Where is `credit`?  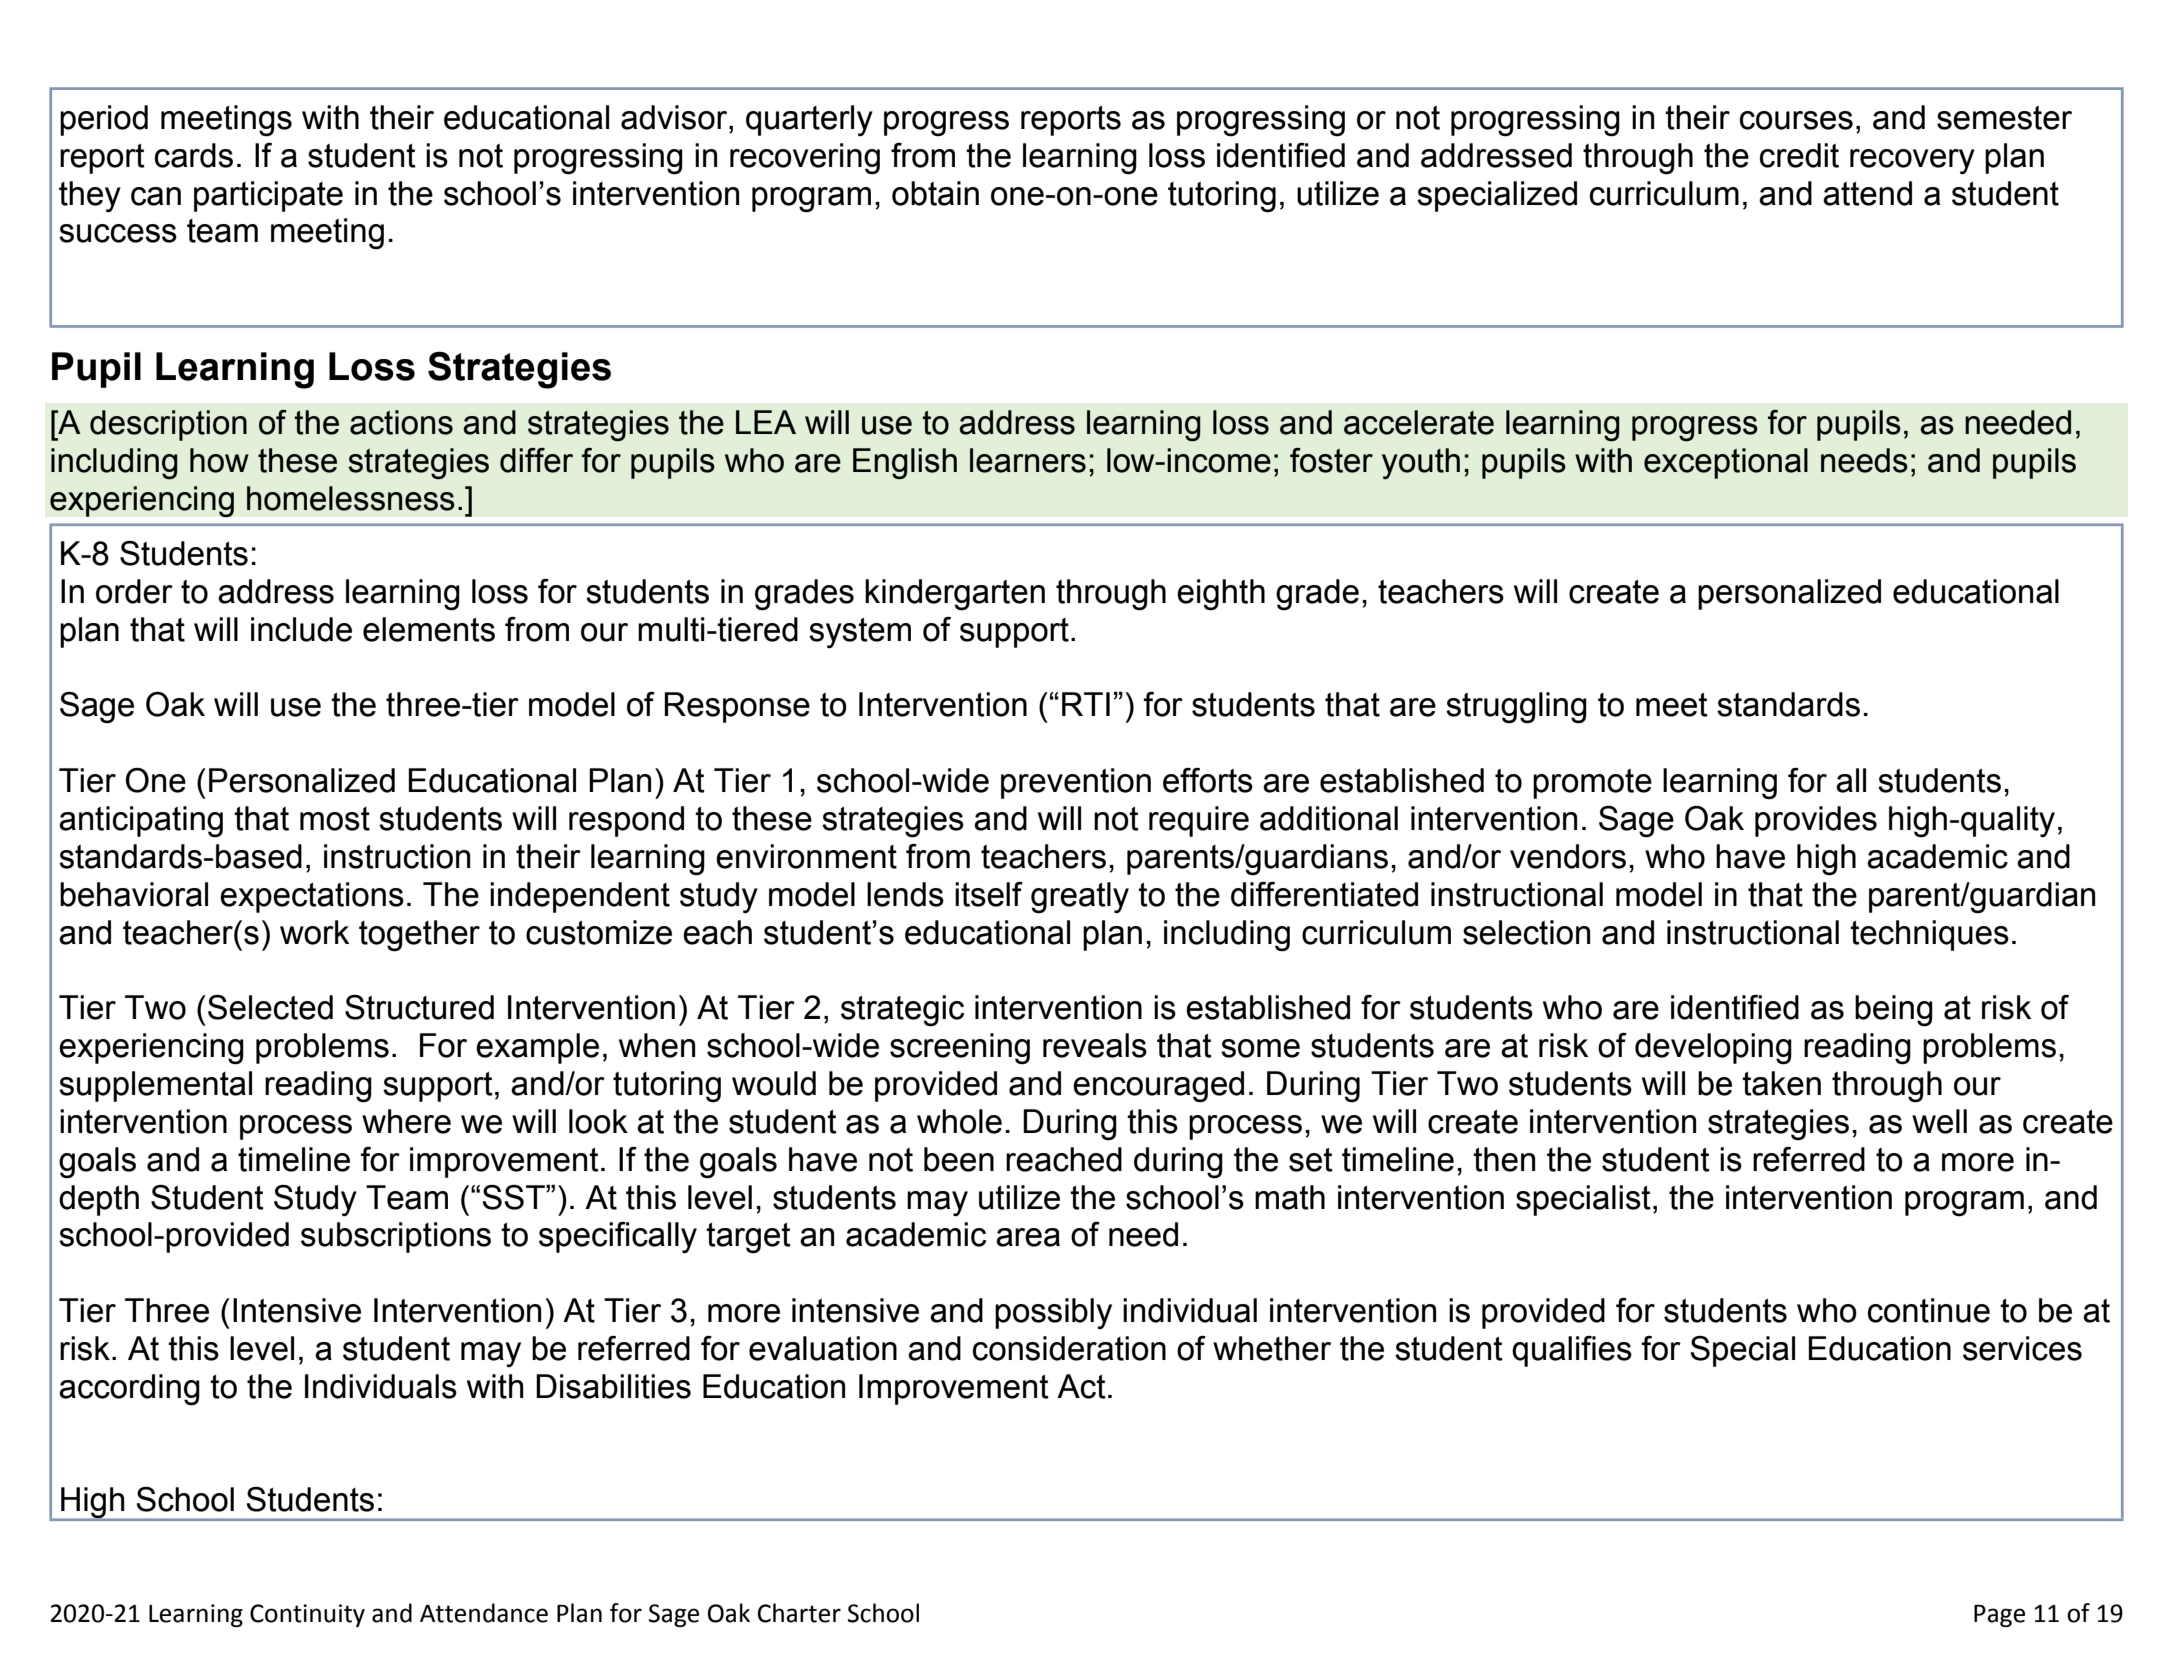
credit is located at coordinates (1799, 155).
